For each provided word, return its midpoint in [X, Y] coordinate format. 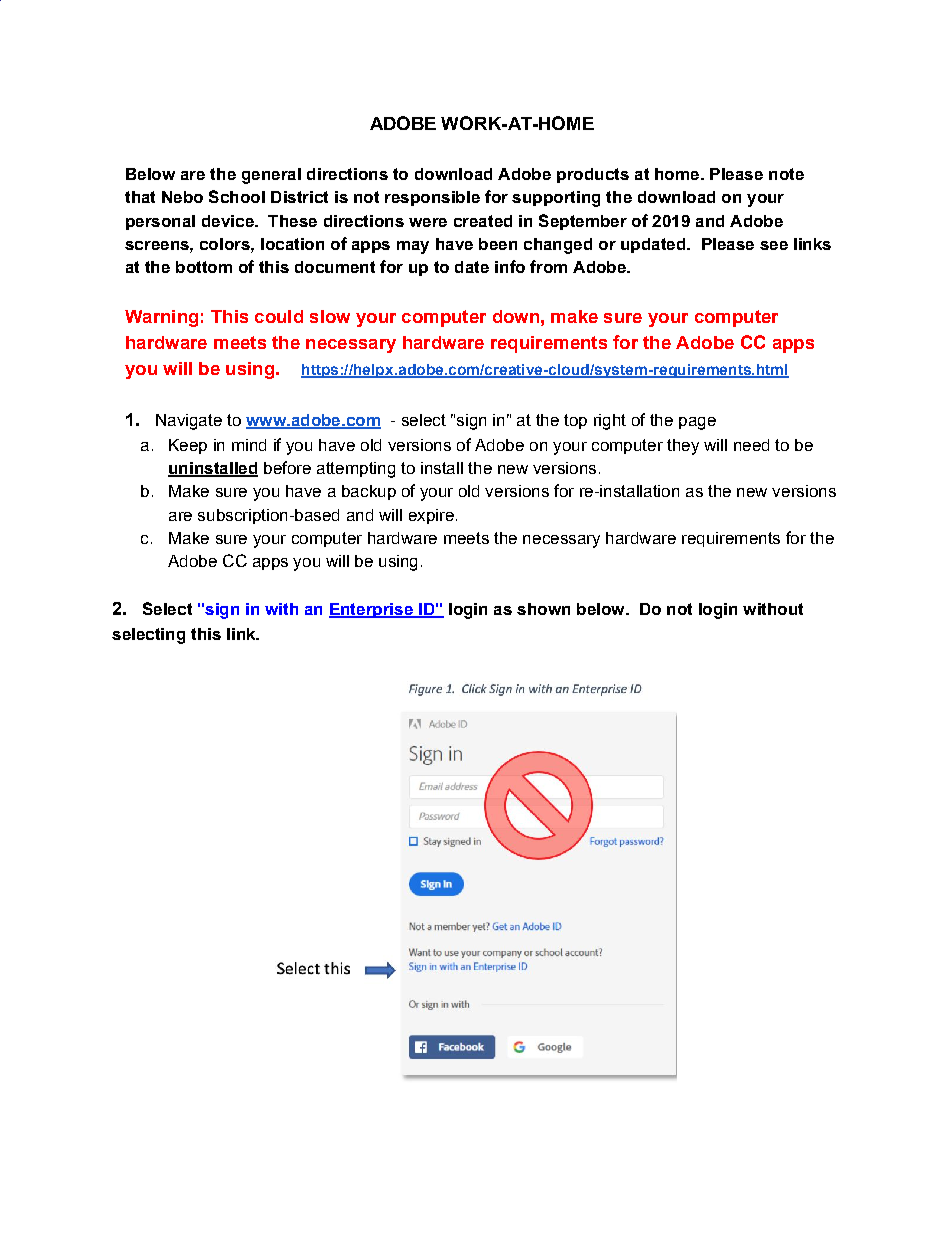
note [786, 174]
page [697, 423]
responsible [432, 198]
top [575, 421]
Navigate [189, 422]
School [237, 196]
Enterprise [372, 610]
